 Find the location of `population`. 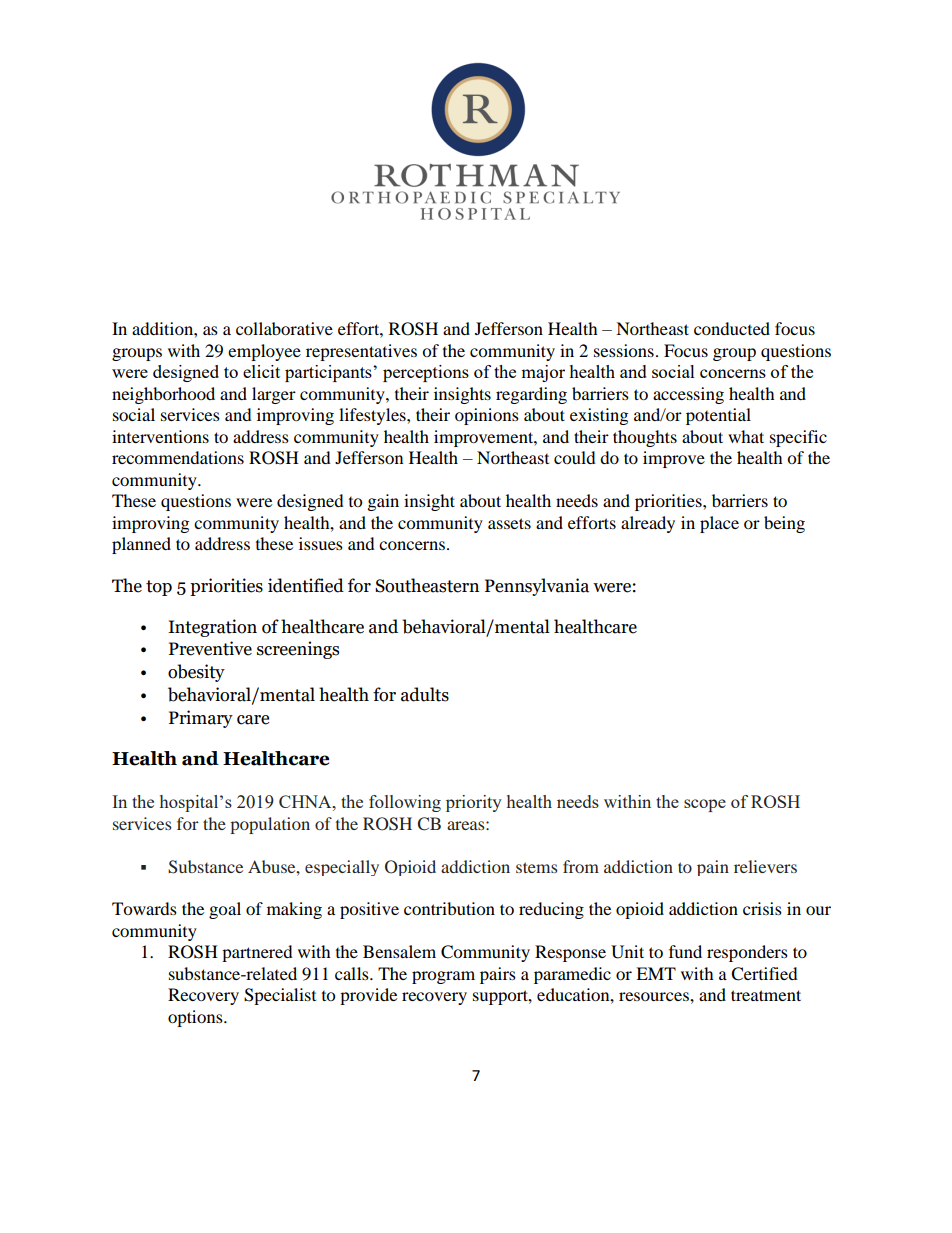

population is located at coordinates (270, 825).
